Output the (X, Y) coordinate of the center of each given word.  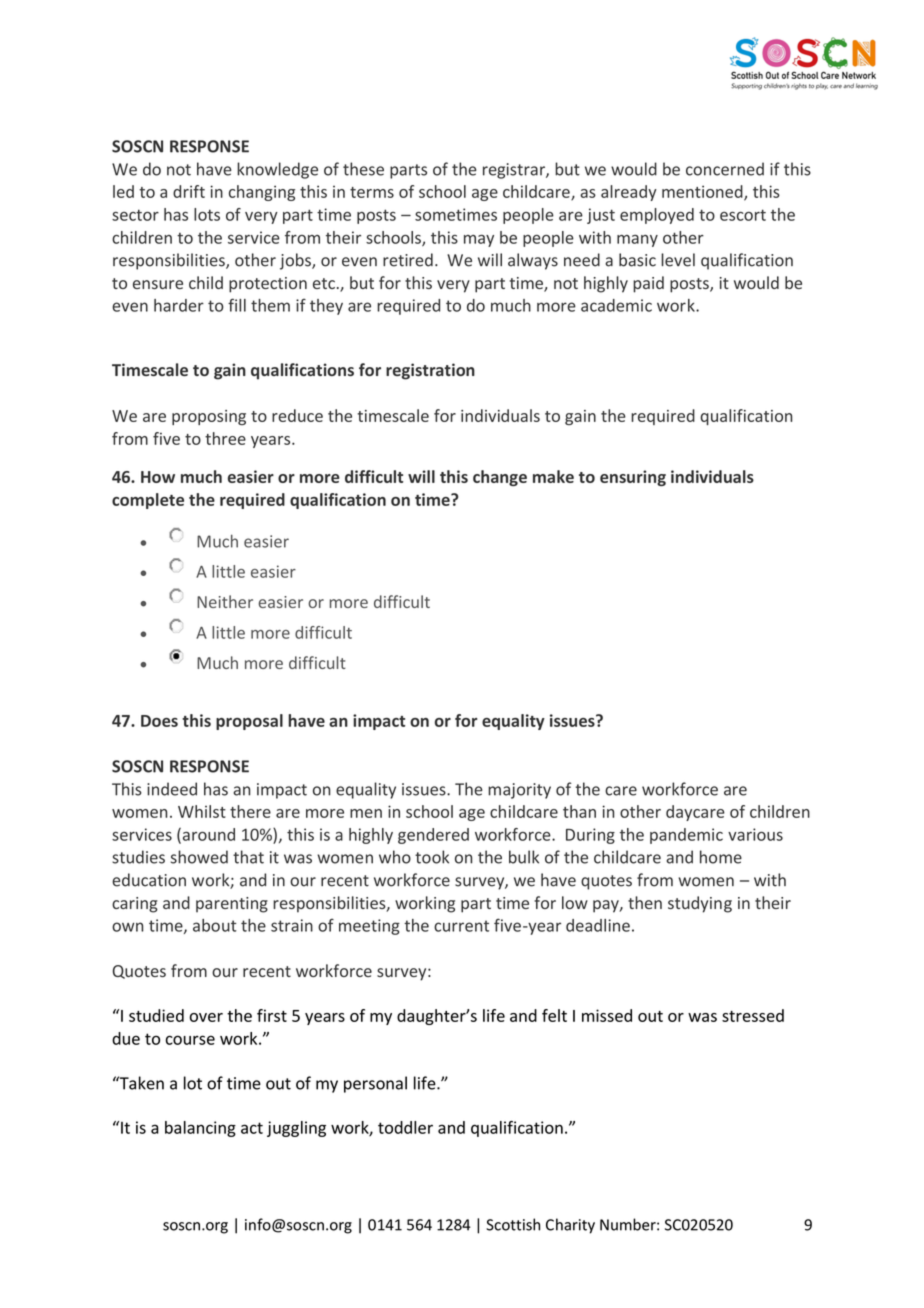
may (479, 240)
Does (159, 721)
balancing (200, 1129)
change (500, 478)
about (215, 925)
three (225, 438)
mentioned (703, 192)
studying (700, 904)
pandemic (686, 836)
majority (519, 791)
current (461, 926)
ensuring (633, 478)
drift (189, 191)
